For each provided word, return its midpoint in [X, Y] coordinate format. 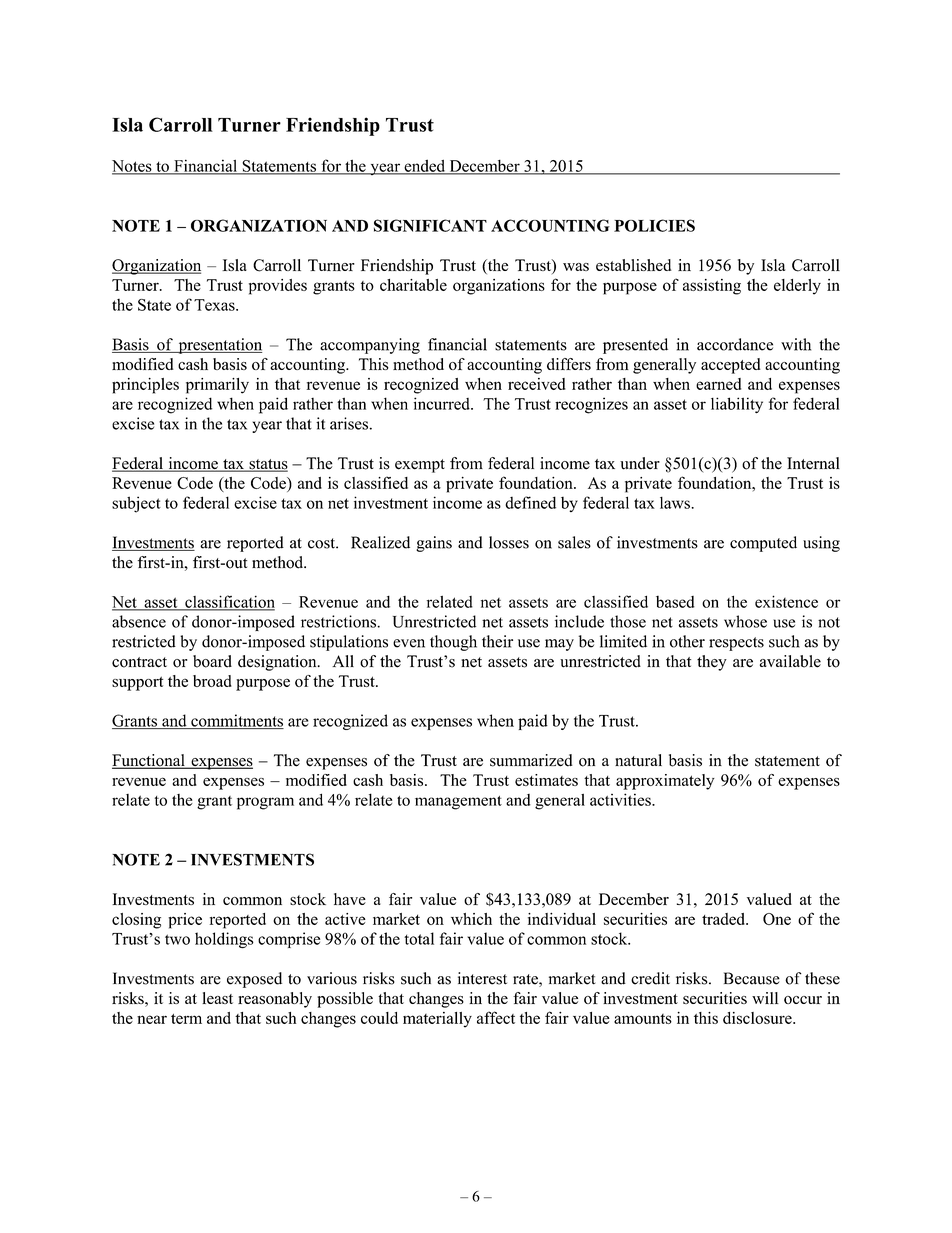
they [712, 663]
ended [425, 166]
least [217, 998]
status [267, 465]
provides [278, 287]
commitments [236, 721]
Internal [813, 463]
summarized [531, 760]
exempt [420, 466]
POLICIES [654, 225]
